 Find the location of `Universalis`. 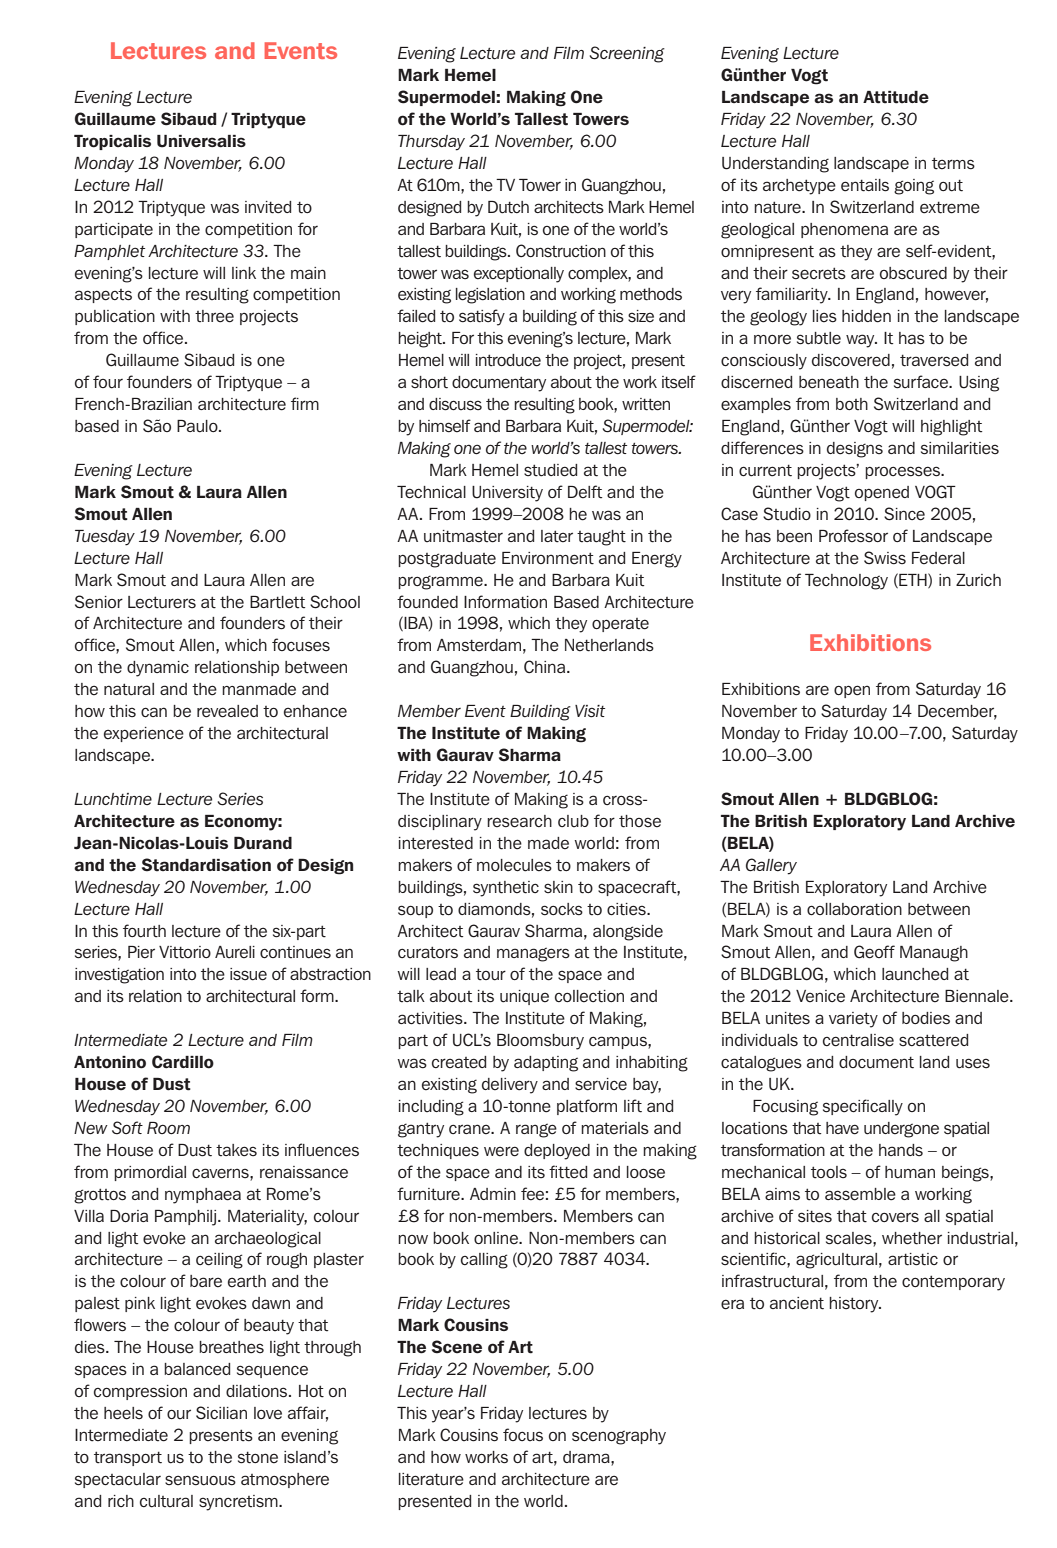

Universalis is located at coordinates (201, 141).
